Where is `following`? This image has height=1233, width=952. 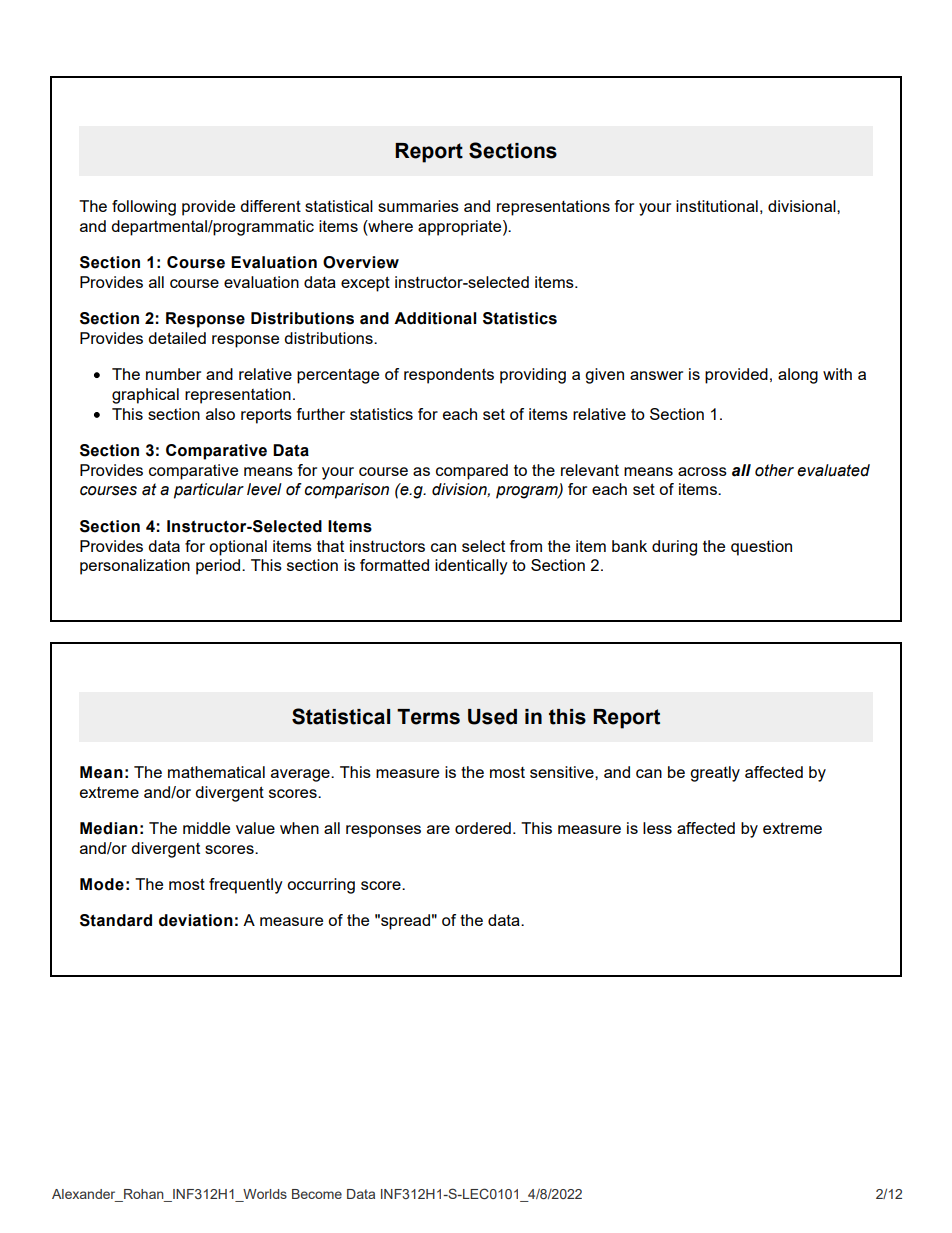 following is located at coordinates (144, 208).
